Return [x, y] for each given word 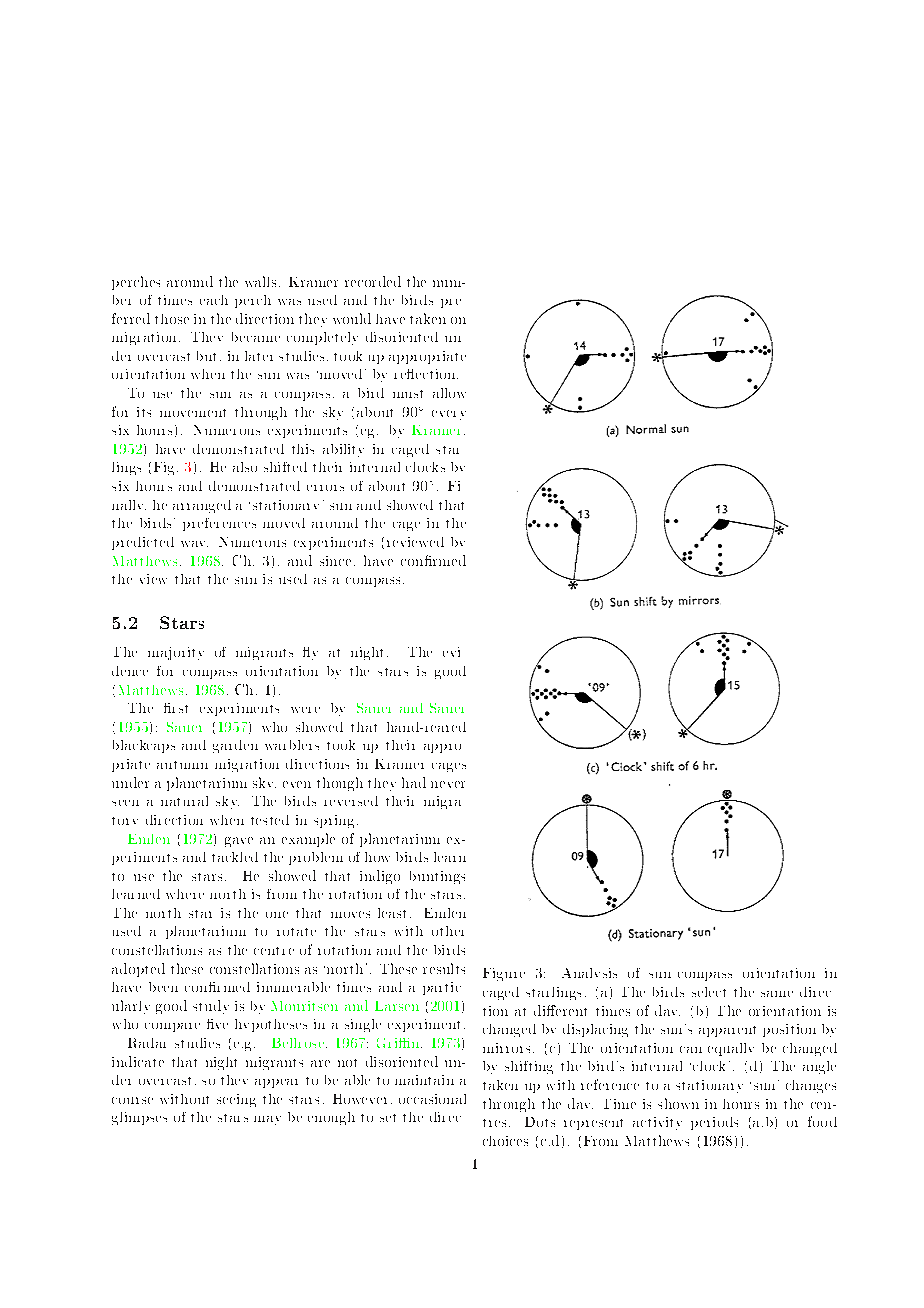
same [777, 994]
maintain [424, 1080]
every [449, 415]
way [194, 544]
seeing [236, 1100]
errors [325, 488]
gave [239, 842]
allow [449, 393]
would [352, 318]
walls [260, 281]
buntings [437, 877]
